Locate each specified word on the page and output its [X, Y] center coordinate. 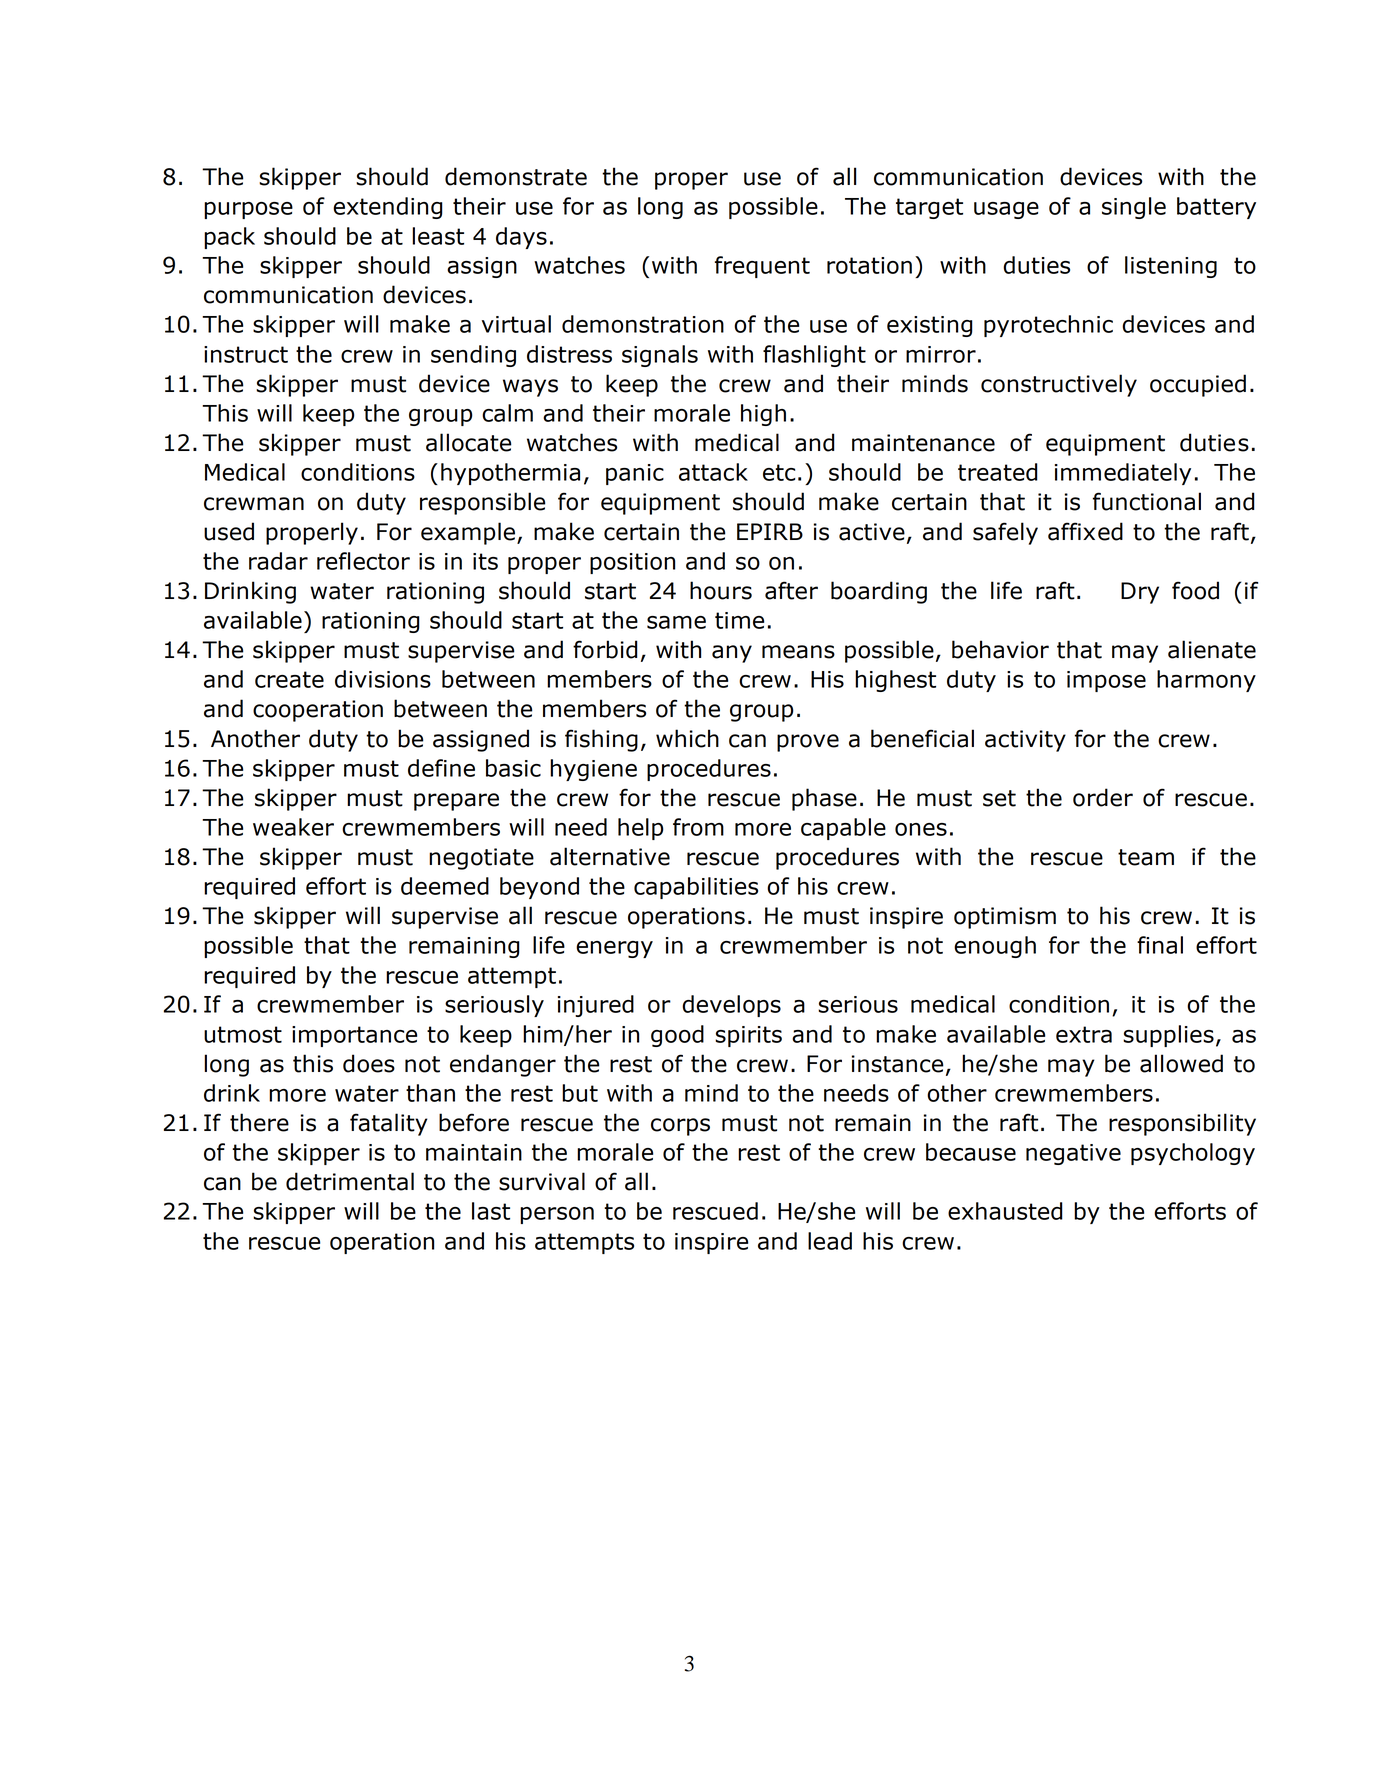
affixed [1085, 531]
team [1146, 857]
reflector [363, 561]
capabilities [696, 888]
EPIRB [770, 531]
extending [388, 208]
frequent [762, 267]
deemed [445, 886]
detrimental [350, 1181]
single [1134, 208]
